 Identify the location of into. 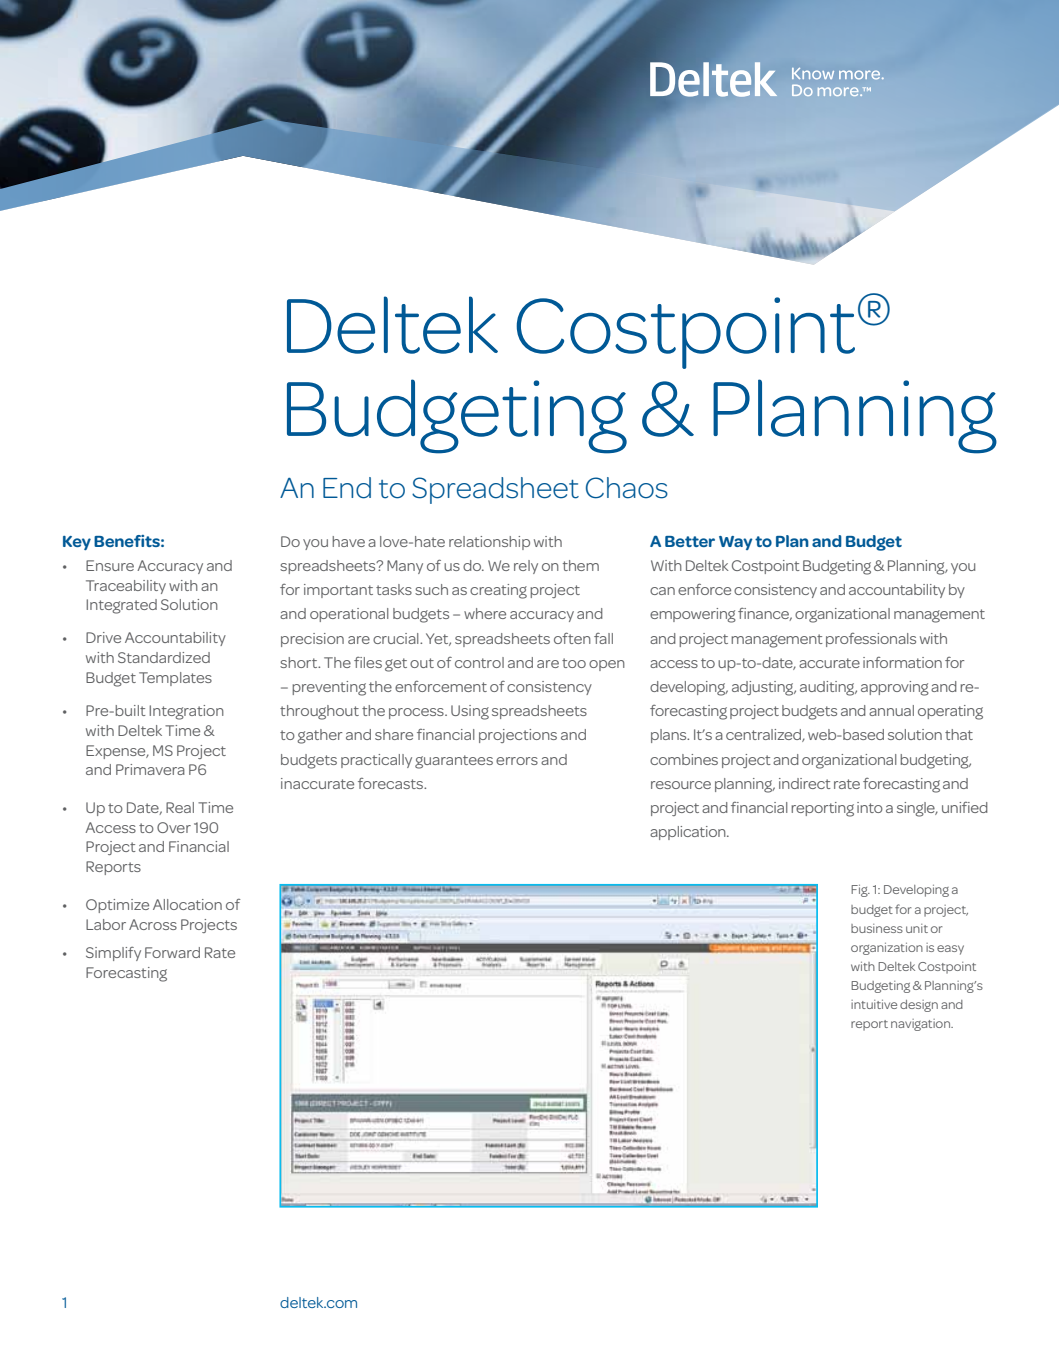
(870, 807).
